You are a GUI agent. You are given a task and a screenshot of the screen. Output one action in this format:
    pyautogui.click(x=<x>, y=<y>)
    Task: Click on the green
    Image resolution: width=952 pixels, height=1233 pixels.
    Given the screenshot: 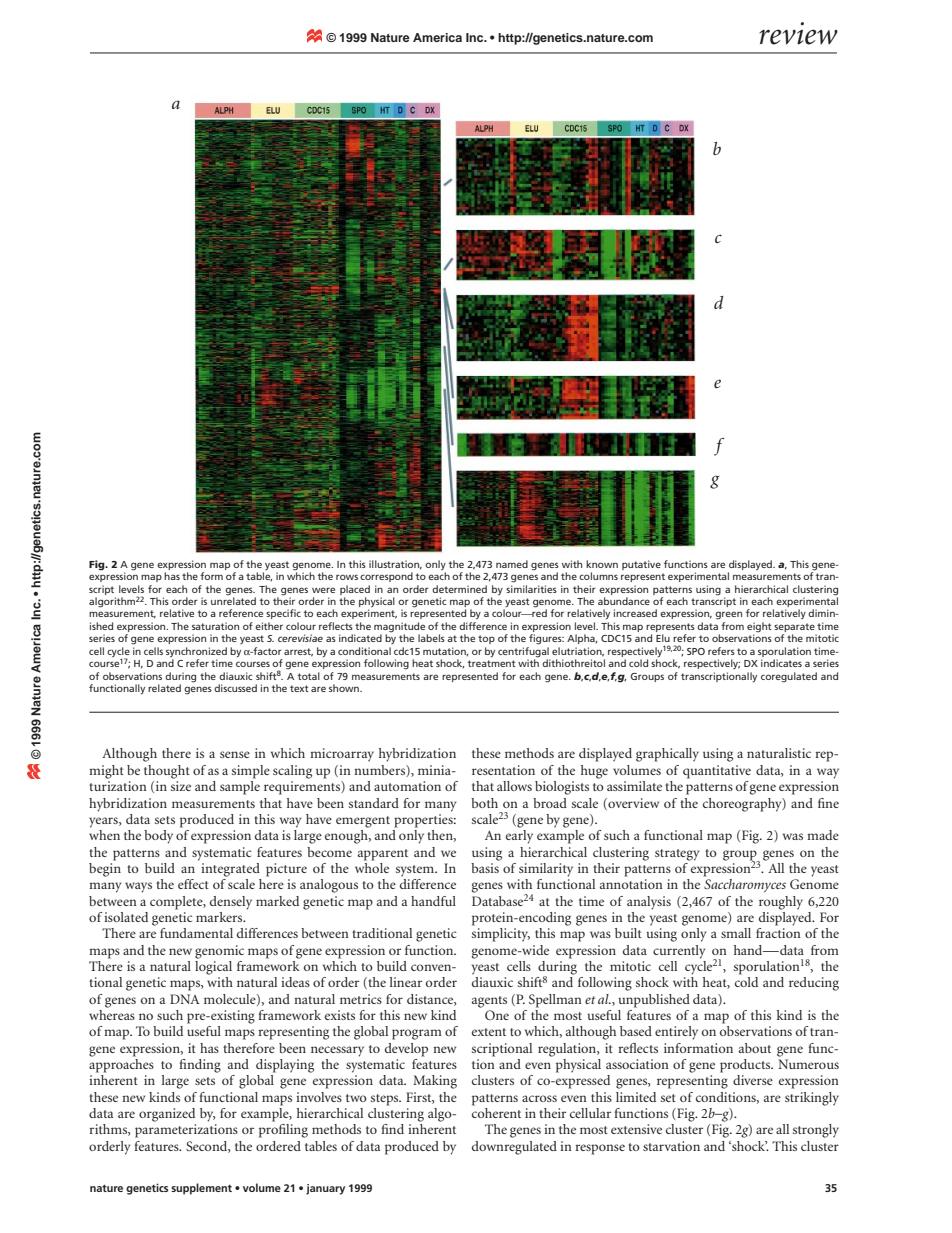 What is the action you would take?
    pyautogui.click(x=728, y=615)
